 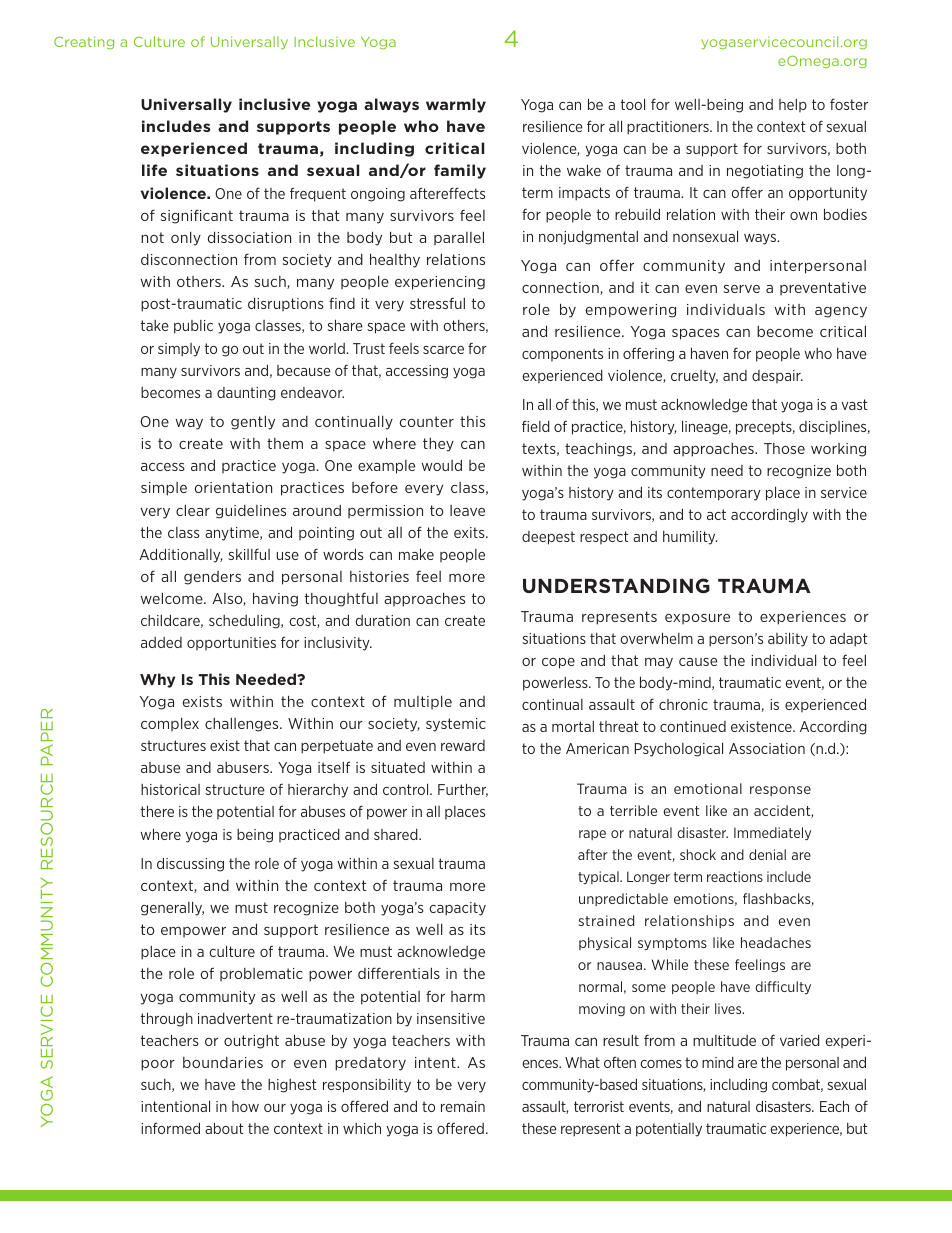 I want to click on reward, so click(x=463, y=745).
